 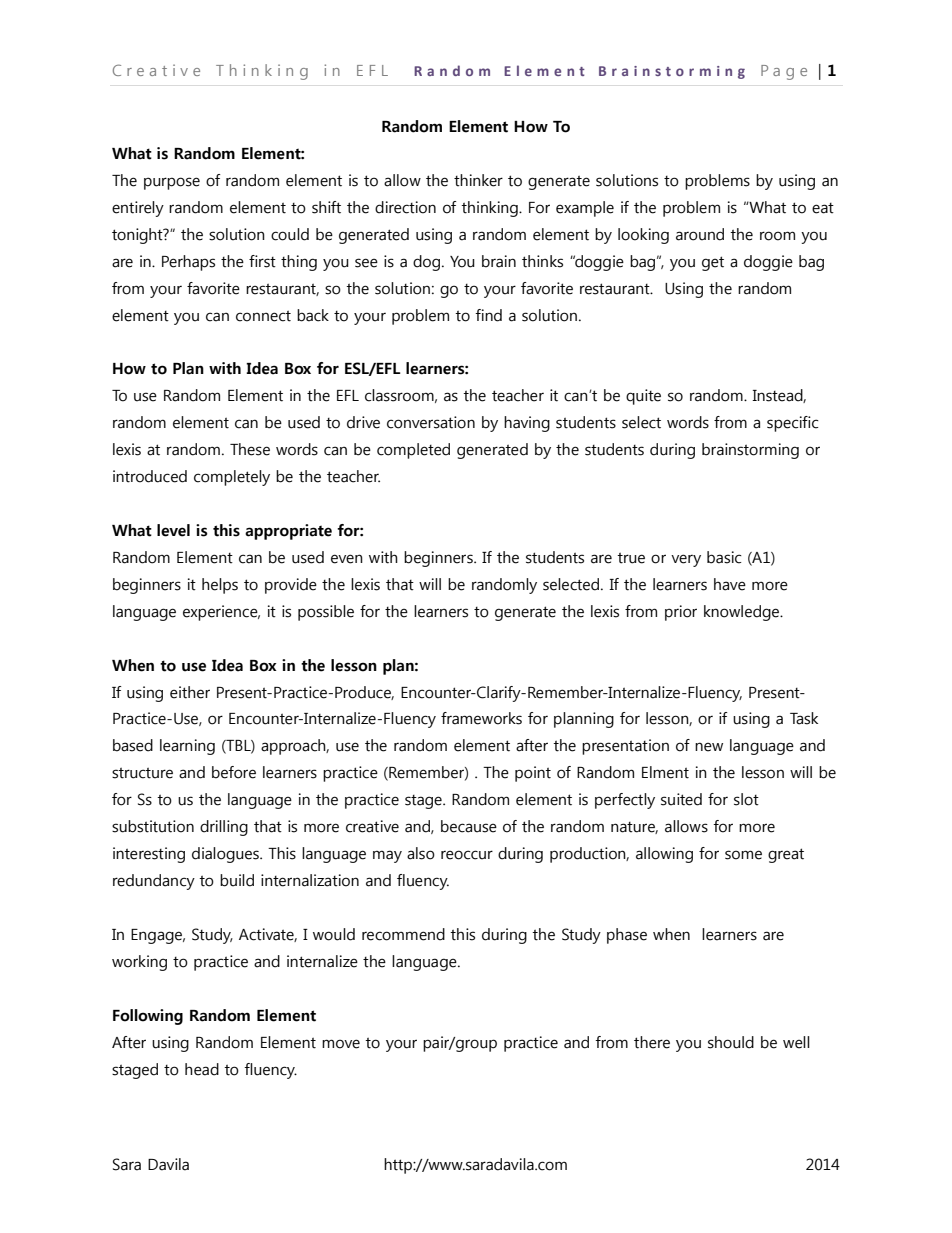 I want to click on knowledge, so click(x=743, y=613).
